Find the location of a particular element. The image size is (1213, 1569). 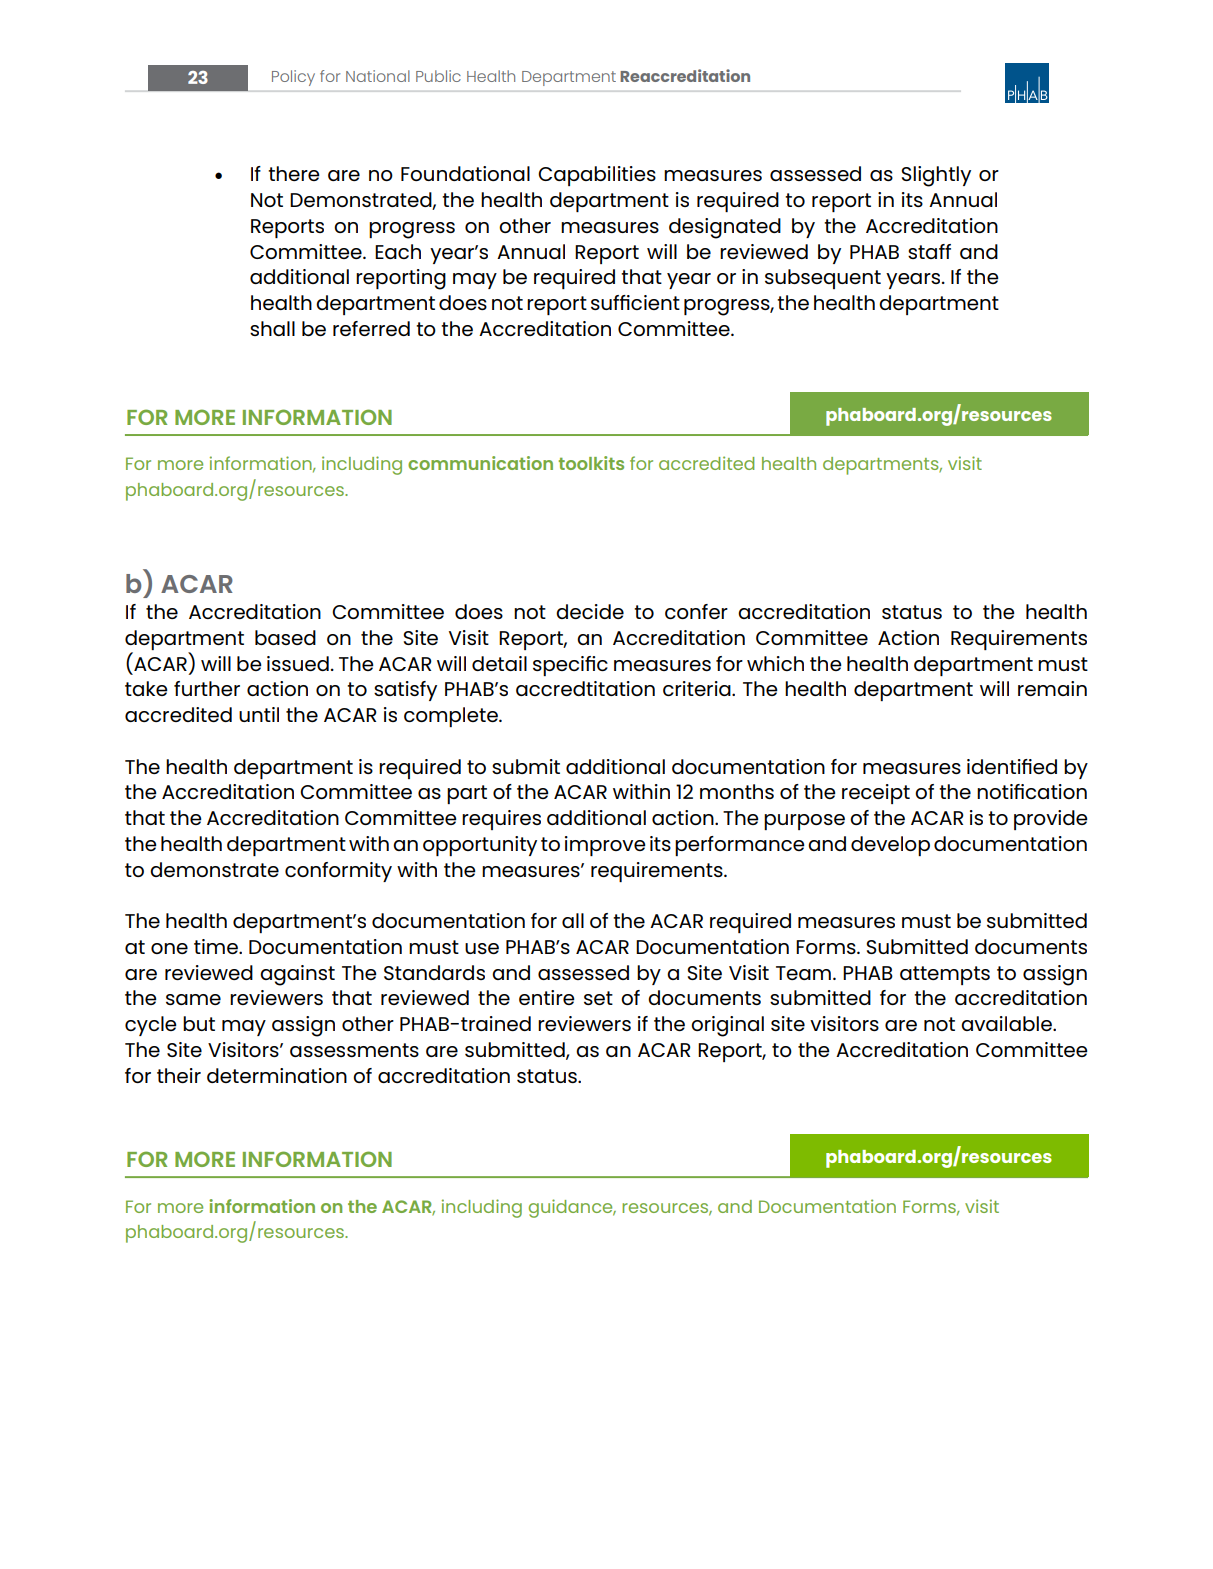

staff is located at coordinates (929, 251).
